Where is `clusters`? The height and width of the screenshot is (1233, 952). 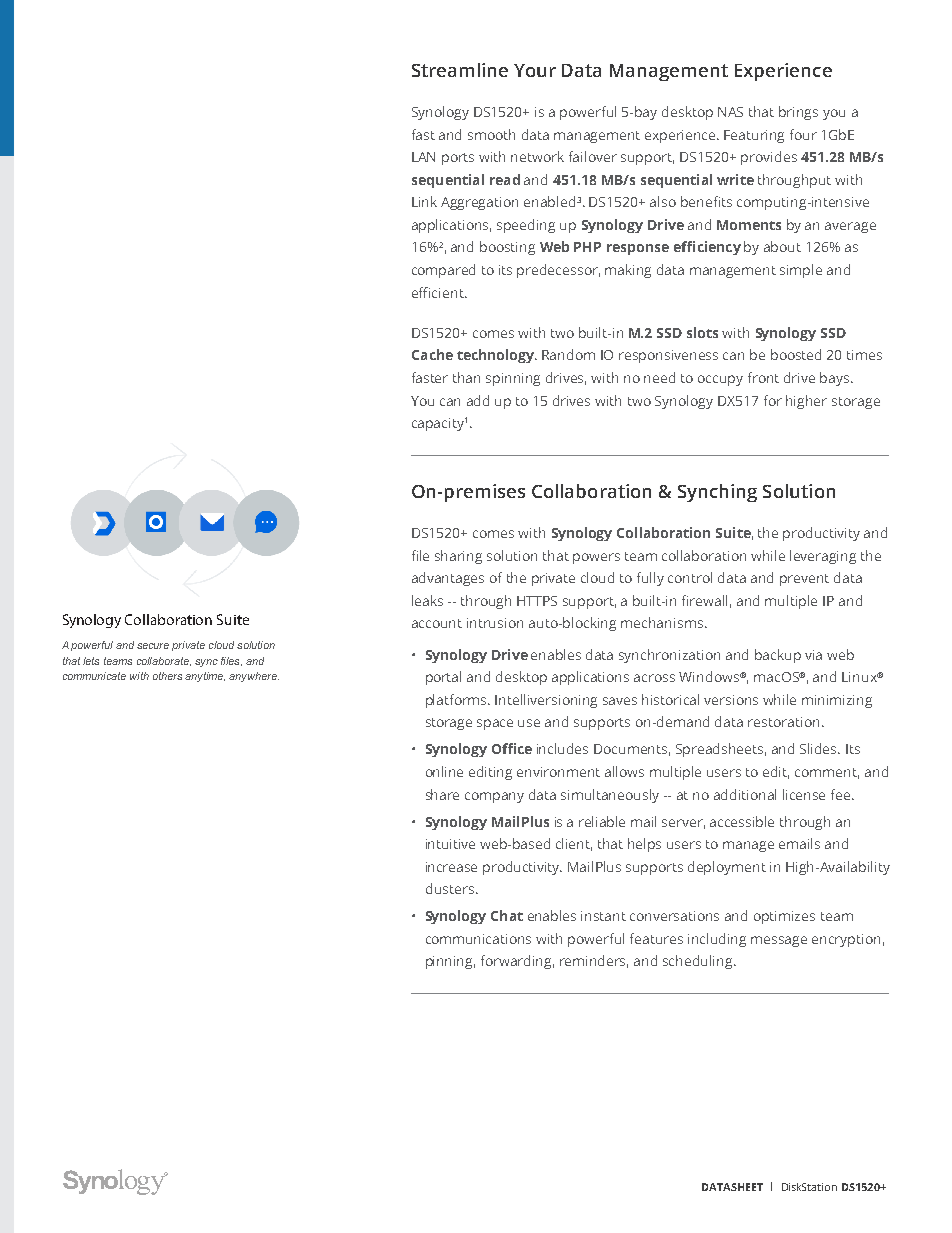
clusters is located at coordinates (451, 888).
